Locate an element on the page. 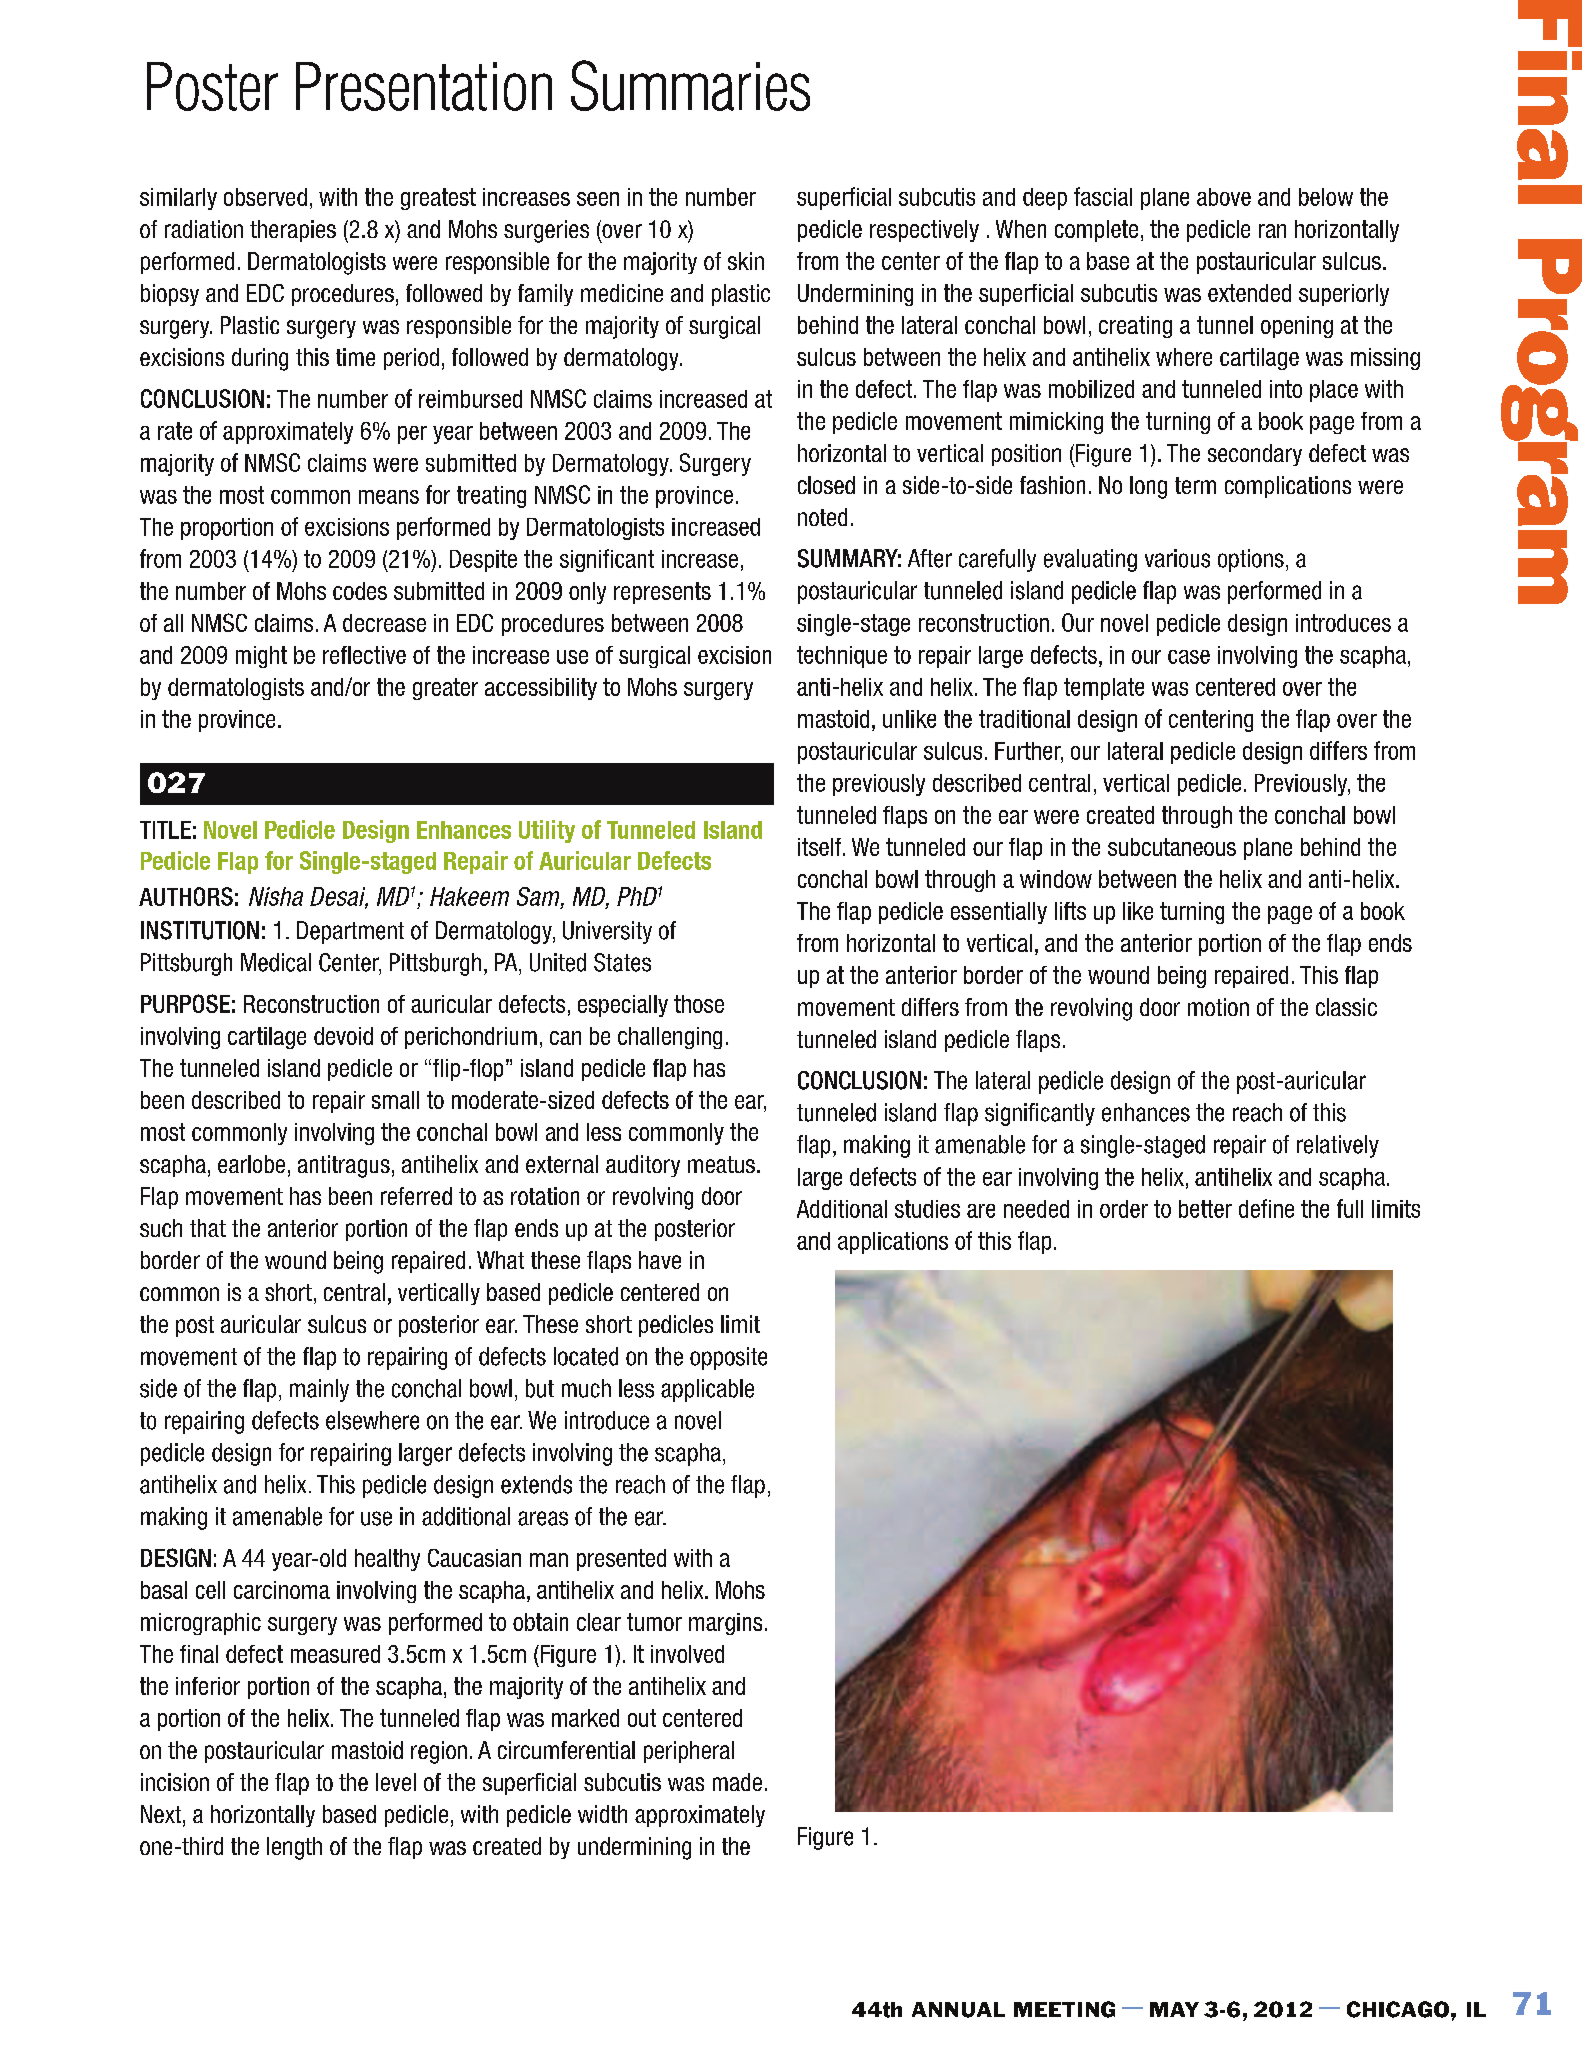 This document has height=2047, width=1582. opposite is located at coordinates (728, 1358).
